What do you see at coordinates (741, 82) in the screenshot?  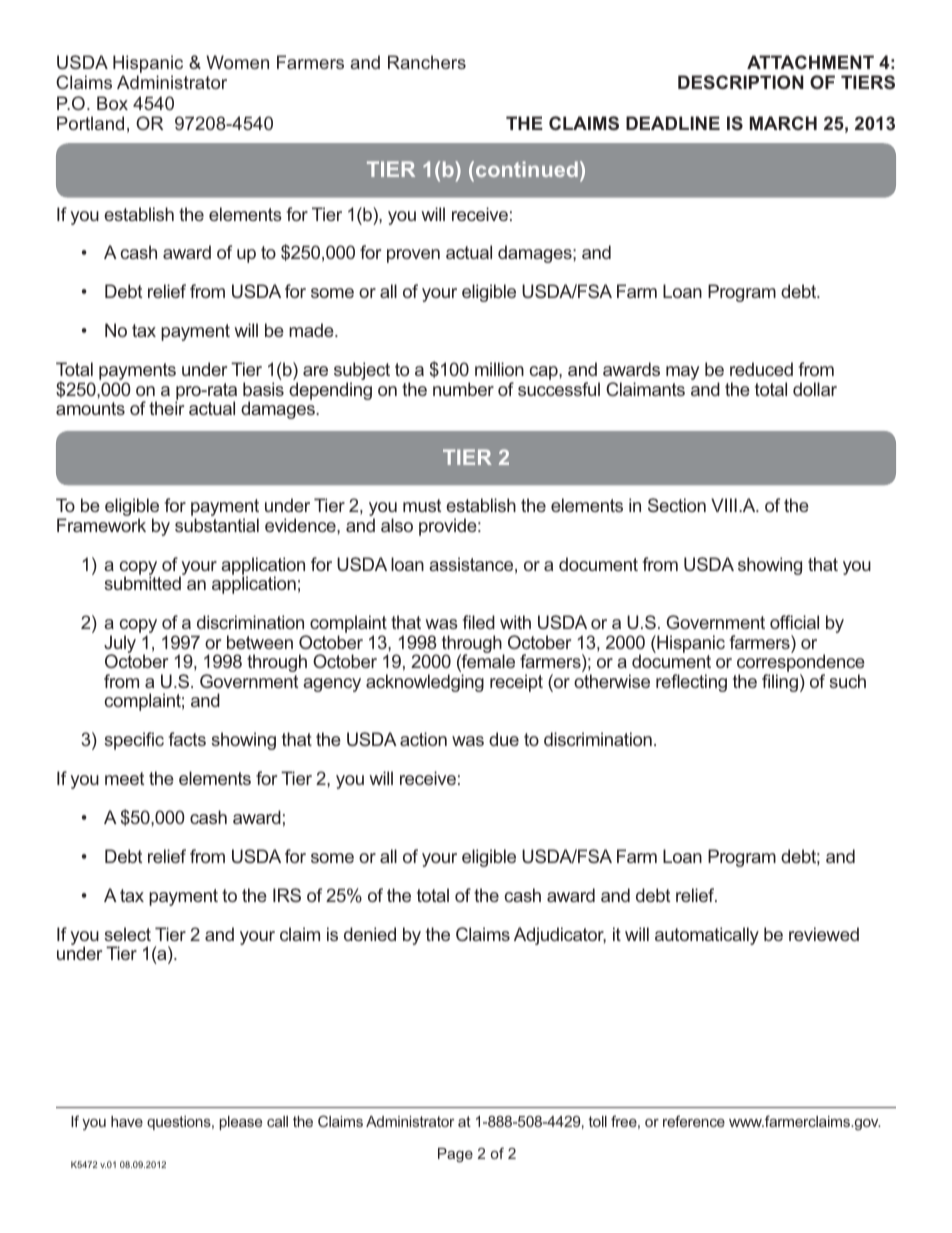 I see `DESCRIPTION` at bounding box center [741, 82].
